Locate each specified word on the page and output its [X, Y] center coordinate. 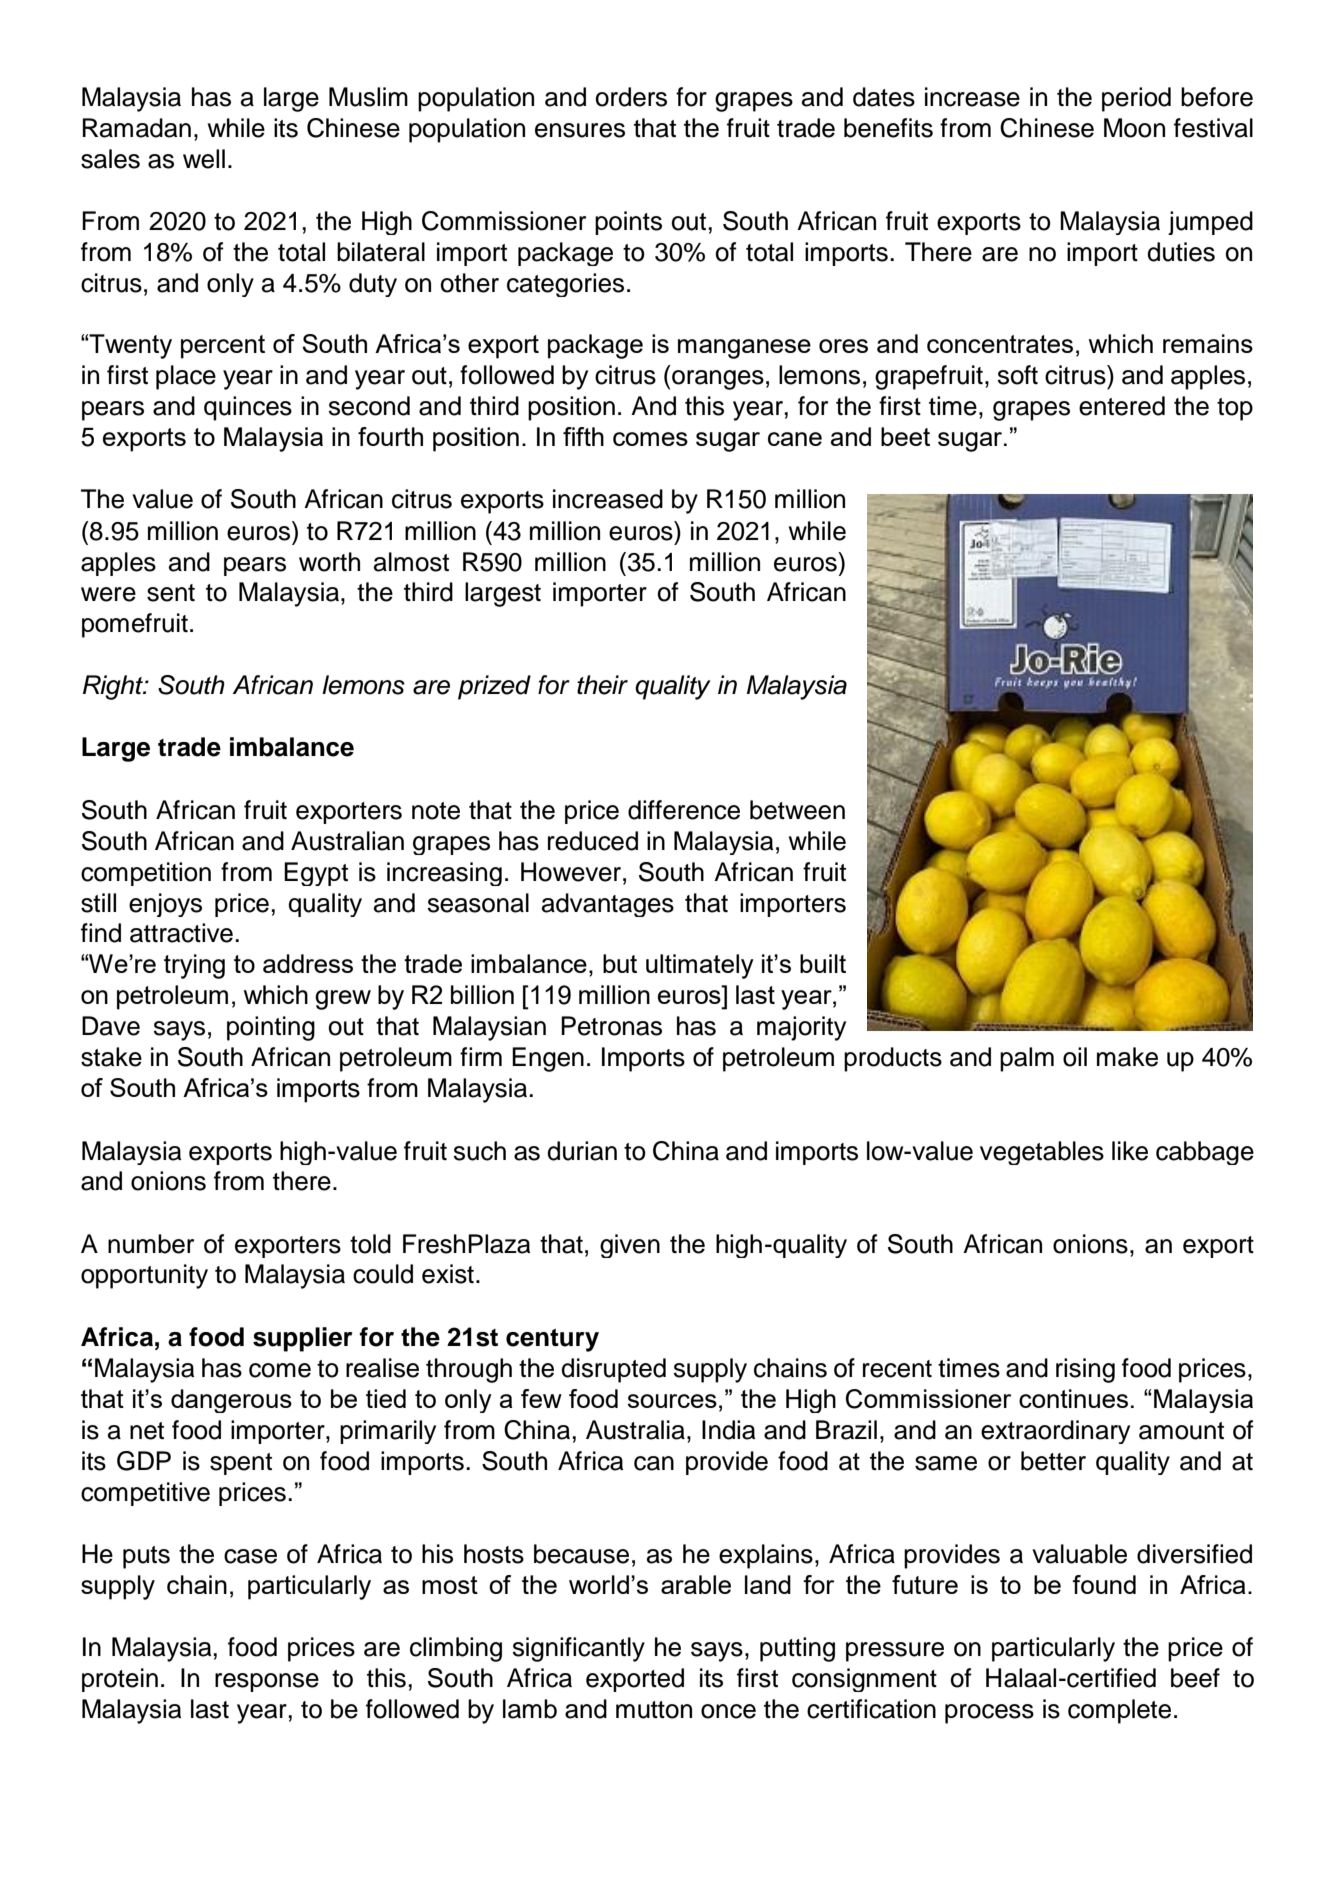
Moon [1134, 128]
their [602, 685]
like [1130, 1151]
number [151, 1244]
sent [171, 593]
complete [1119, 1711]
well [204, 159]
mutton [654, 1710]
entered [1122, 406]
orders [631, 97]
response [267, 1682]
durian [582, 1151]
